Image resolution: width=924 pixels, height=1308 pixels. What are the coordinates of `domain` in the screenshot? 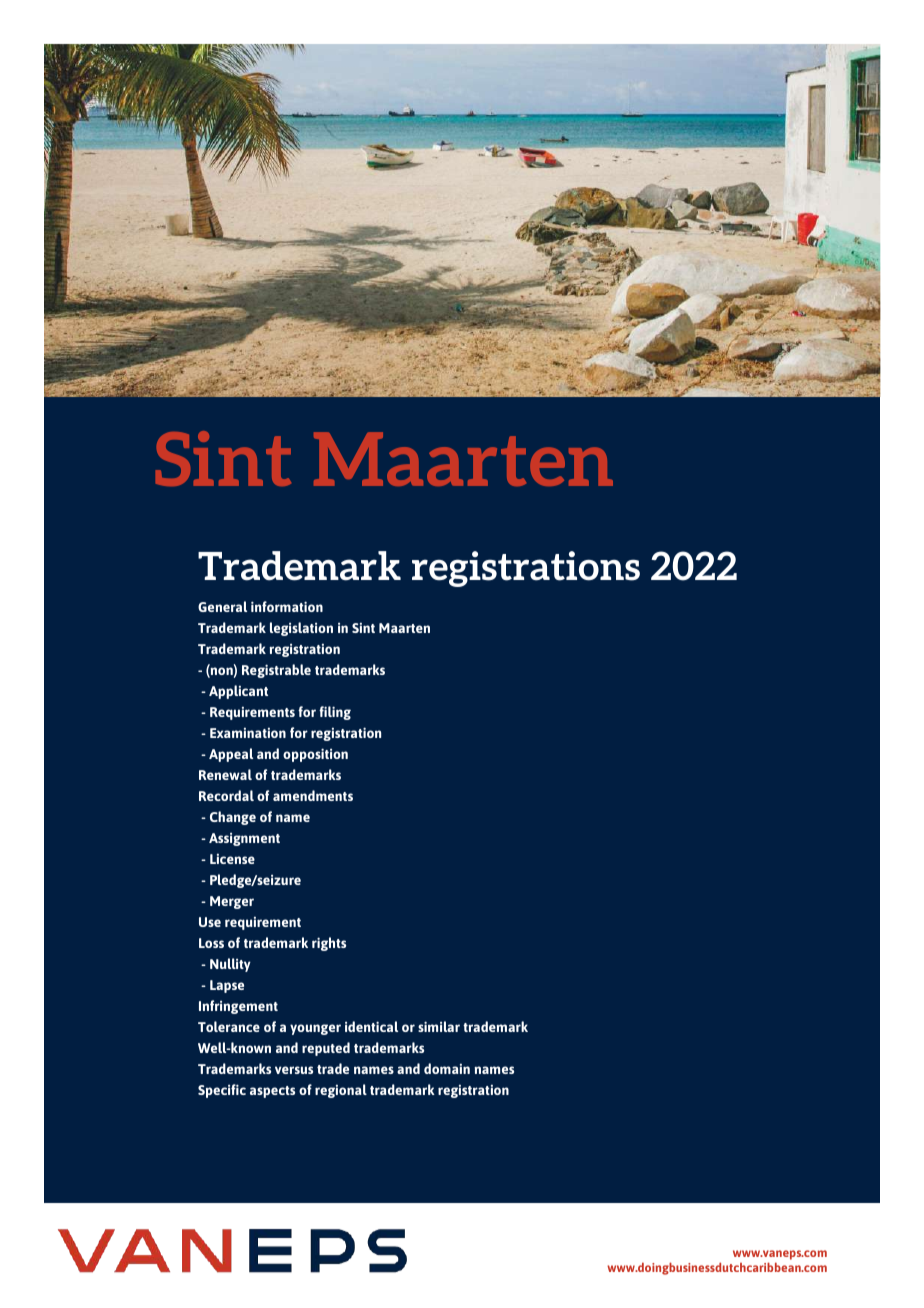 It's located at (447, 1068).
